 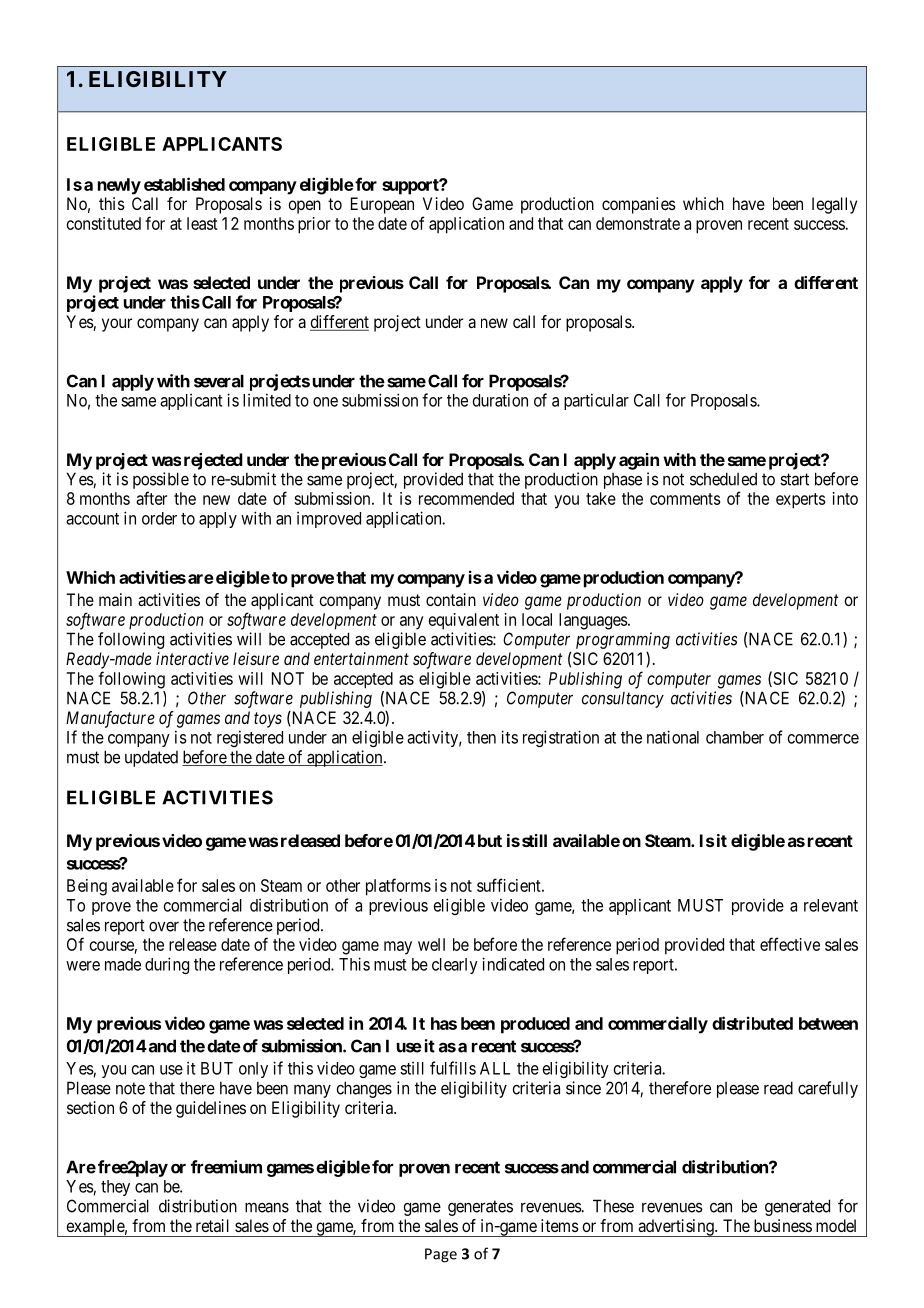 I want to click on programming, so click(x=623, y=640).
